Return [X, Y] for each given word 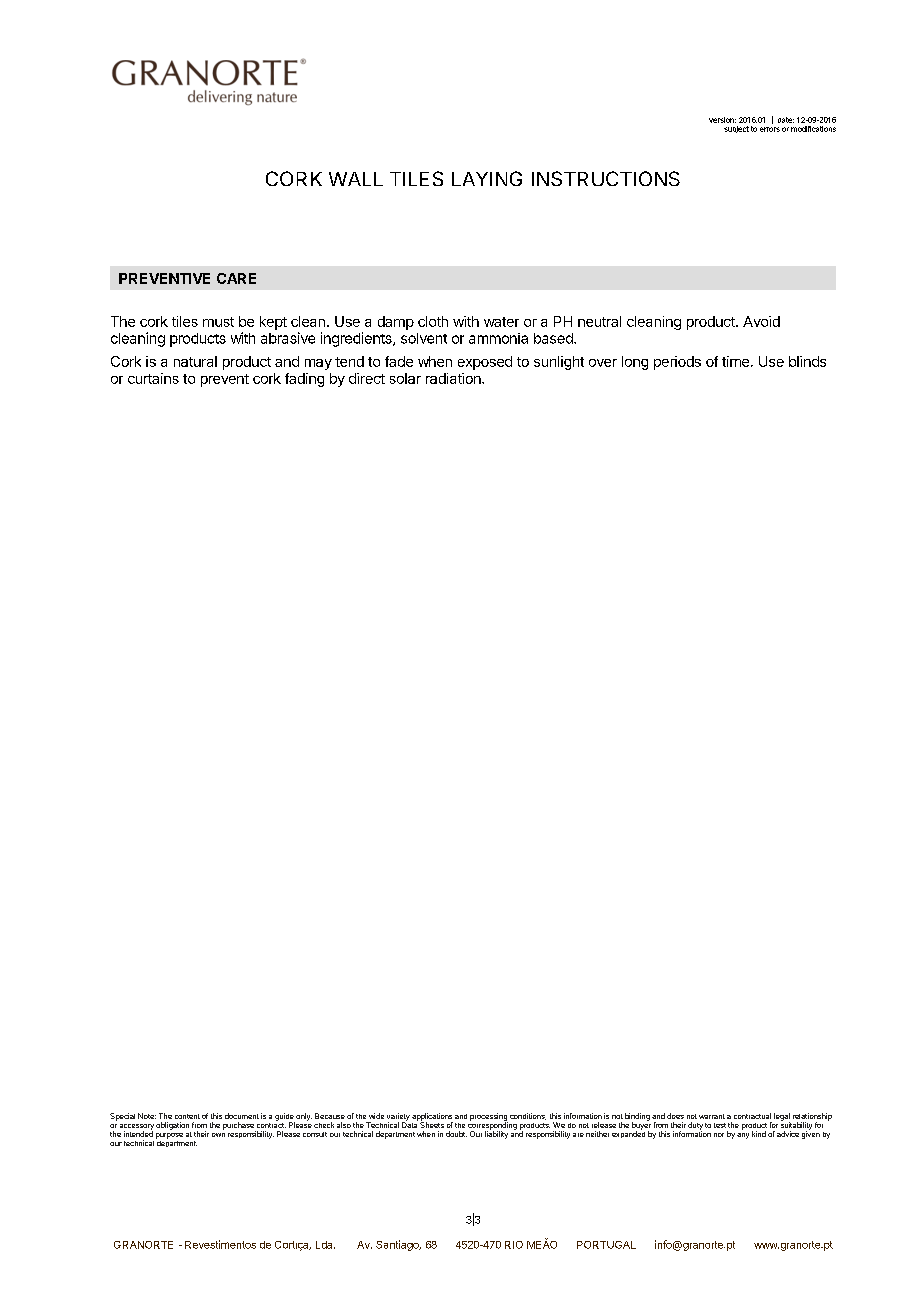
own [218, 1135]
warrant [712, 1116]
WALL [356, 179]
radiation [454, 378]
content [187, 1116]
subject [736, 129]
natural [195, 361]
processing [489, 1118]
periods [677, 363]
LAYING [487, 178]
